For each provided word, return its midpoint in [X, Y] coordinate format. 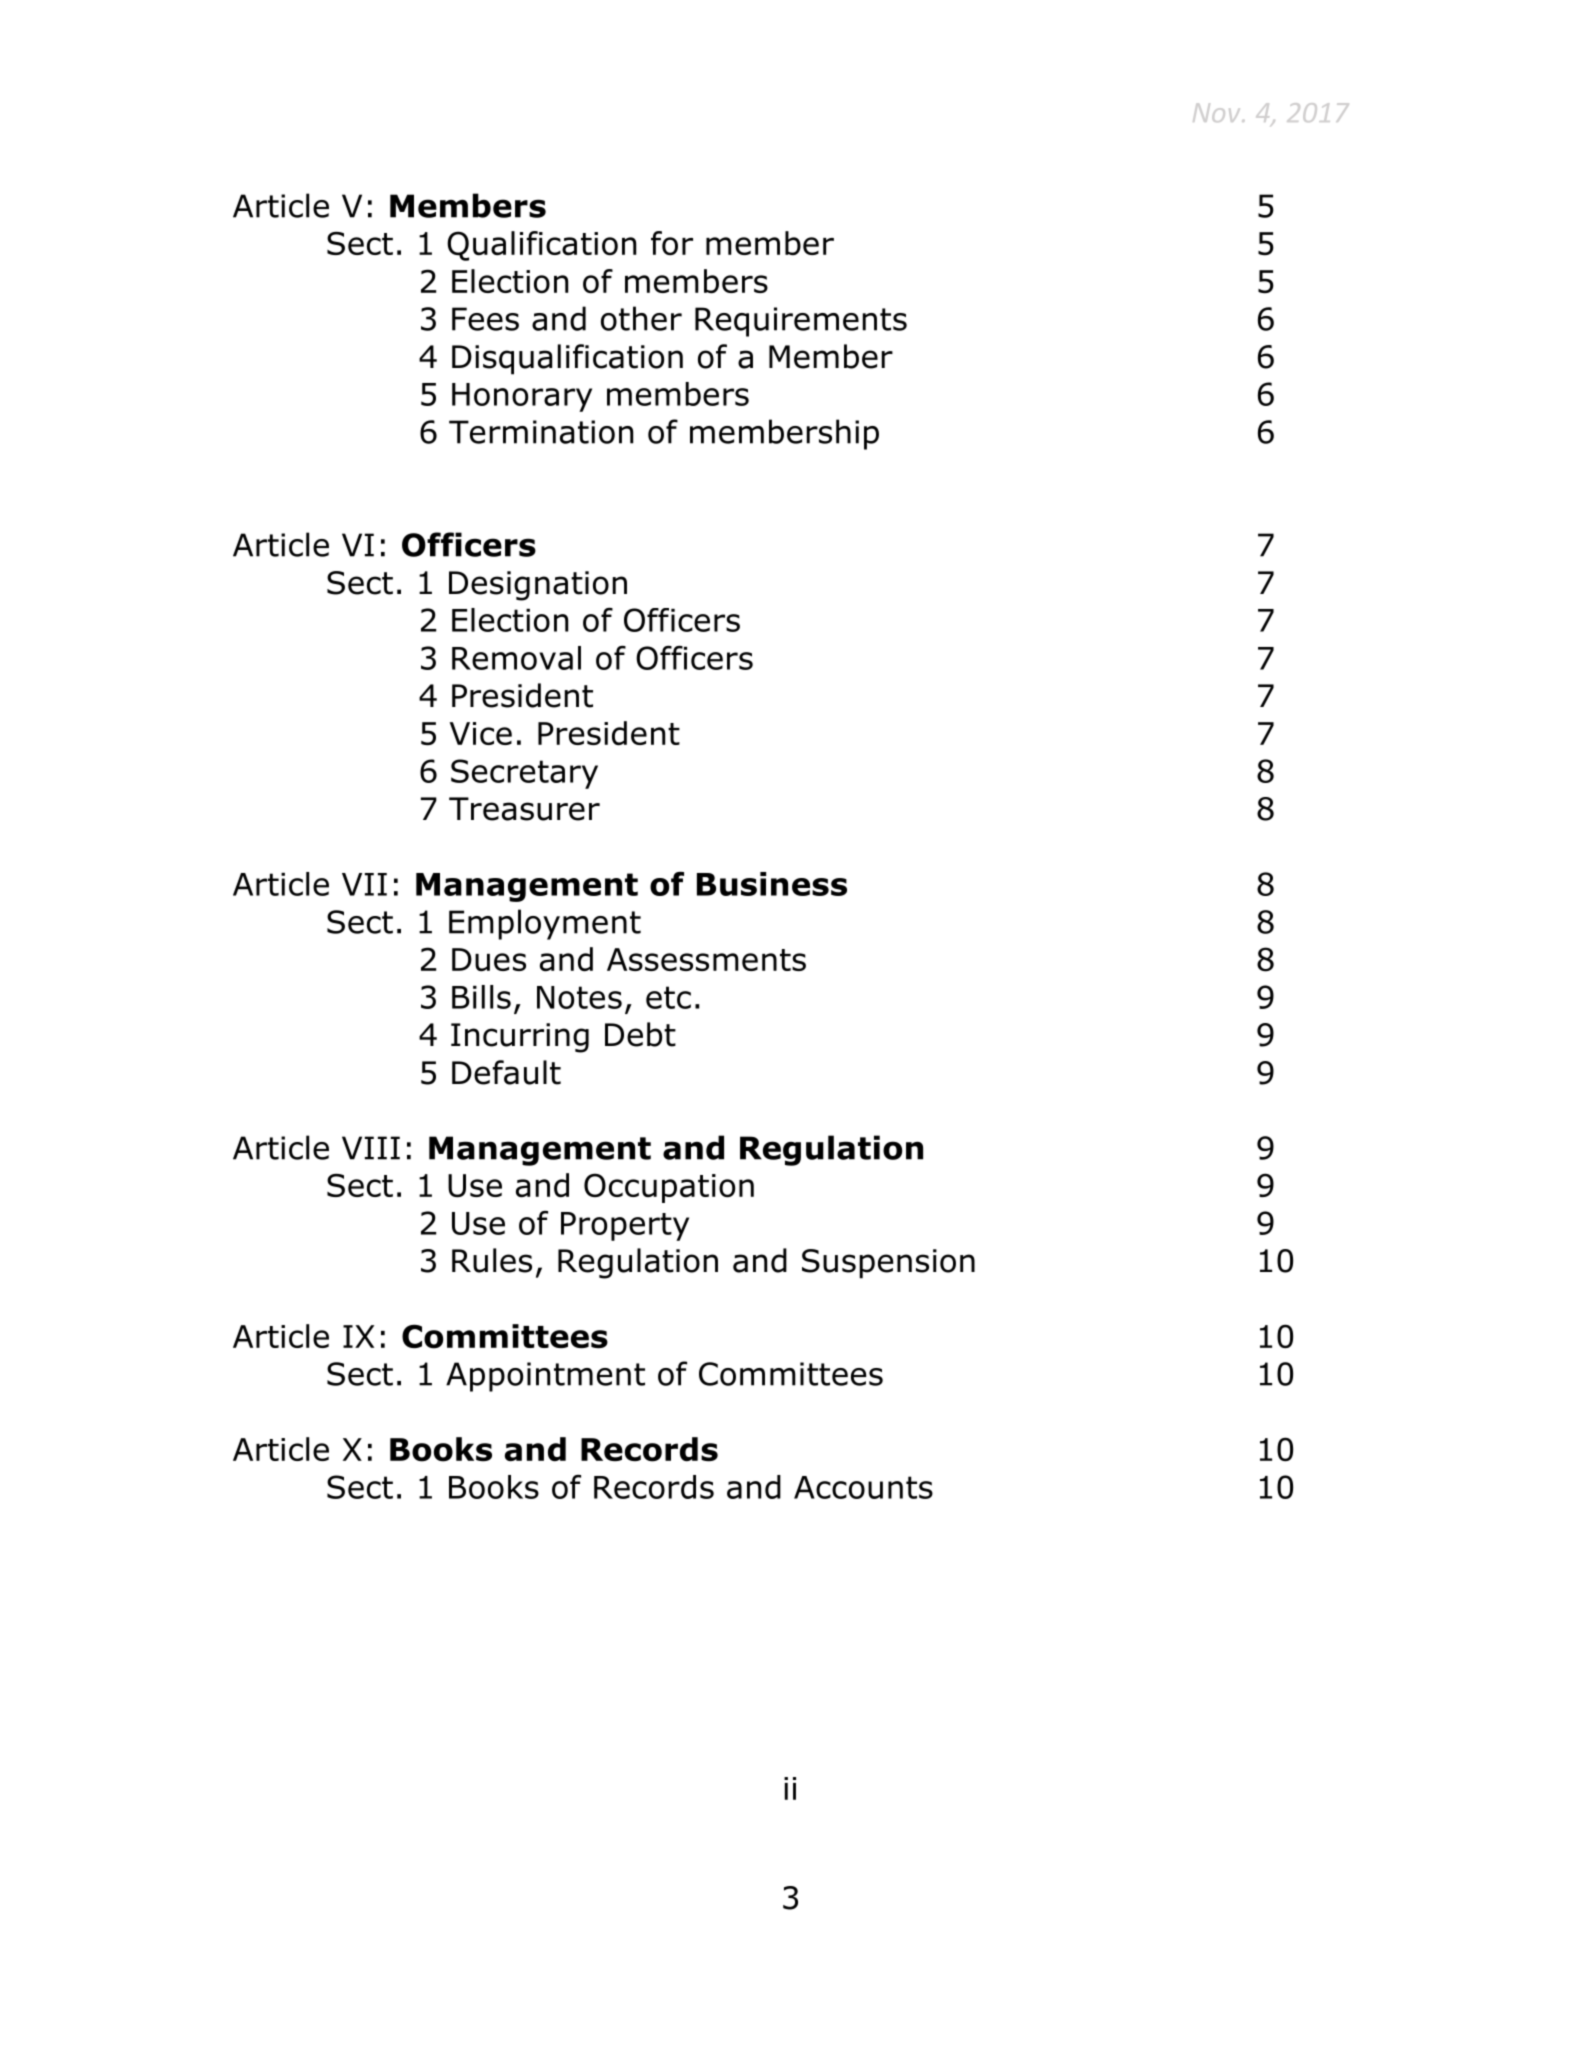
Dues [489, 960]
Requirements [801, 322]
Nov [1218, 112]
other [641, 318]
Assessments [706, 959]
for [672, 243]
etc [668, 997]
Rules [492, 1260]
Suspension [888, 1264]
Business [772, 884]
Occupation [669, 1188]
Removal [516, 658]
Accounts [863, 1487]
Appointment [545, 1377]
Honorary [522, 397]
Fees [485, 319]
